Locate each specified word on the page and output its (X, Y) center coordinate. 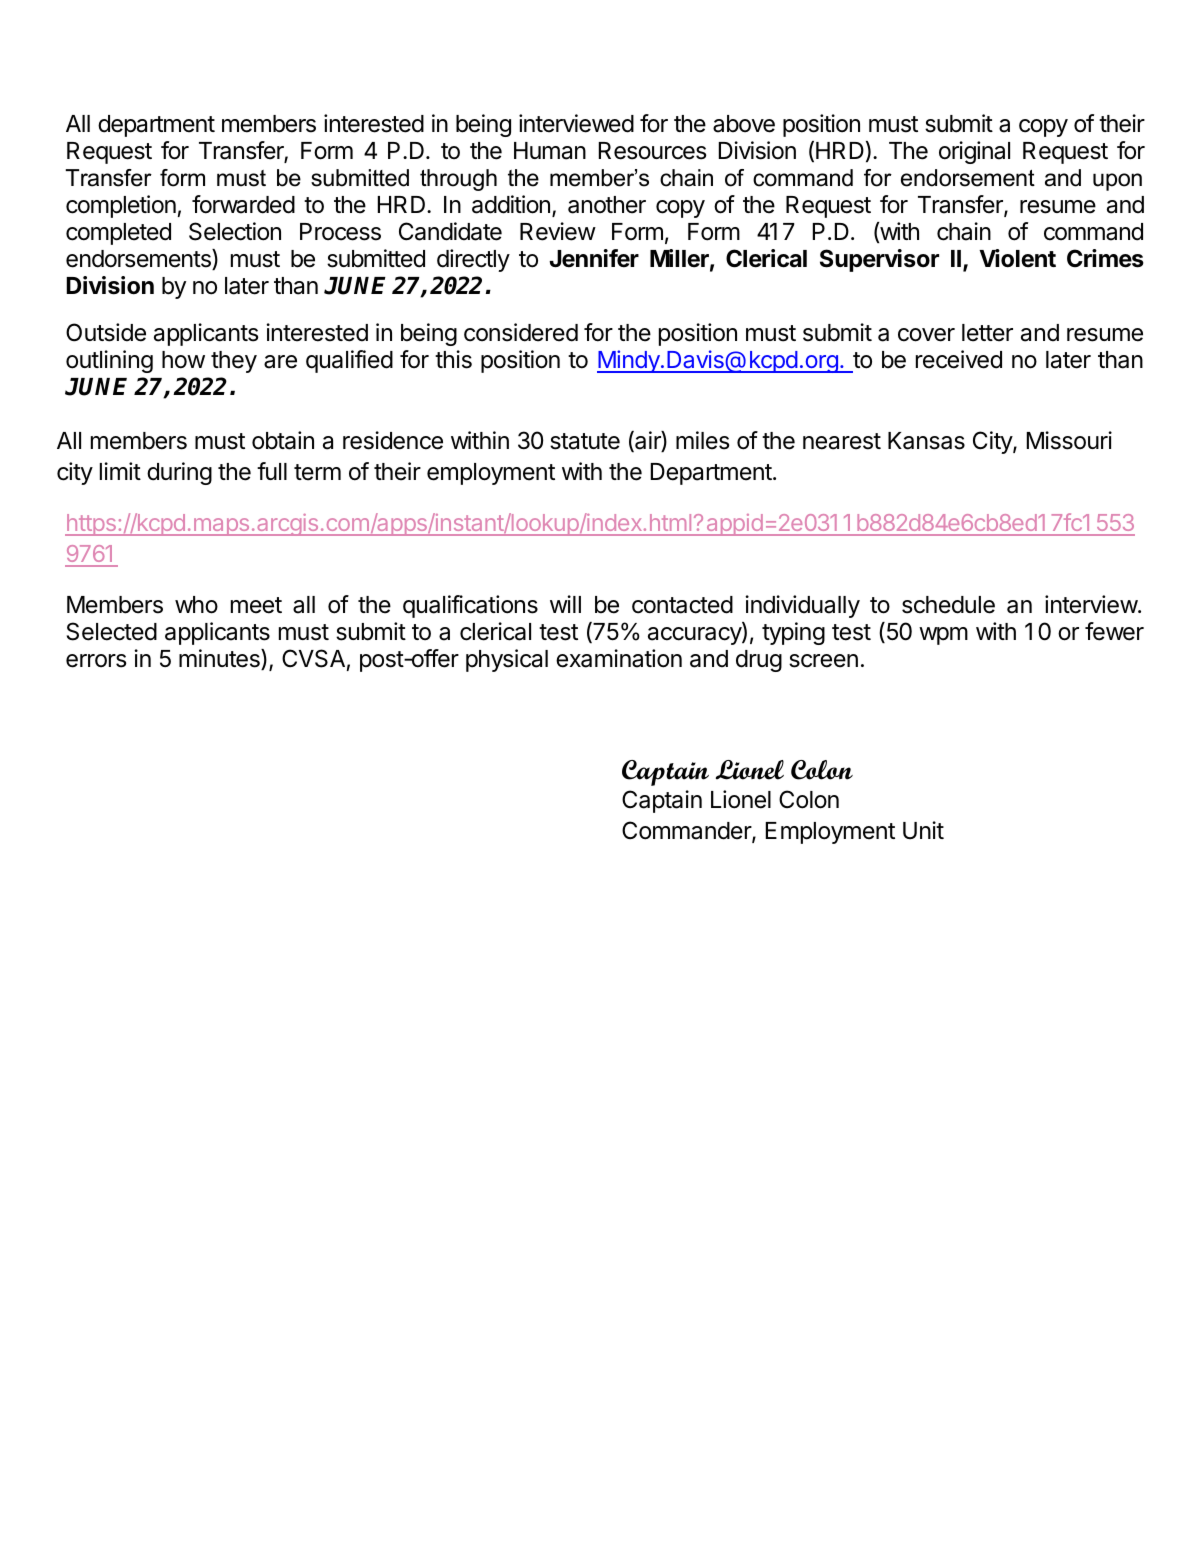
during (179, 473)
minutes (220, 659)
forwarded (243, 204)
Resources (652, 151)
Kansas (926, 441)
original (974, 152)
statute (585, 441)
